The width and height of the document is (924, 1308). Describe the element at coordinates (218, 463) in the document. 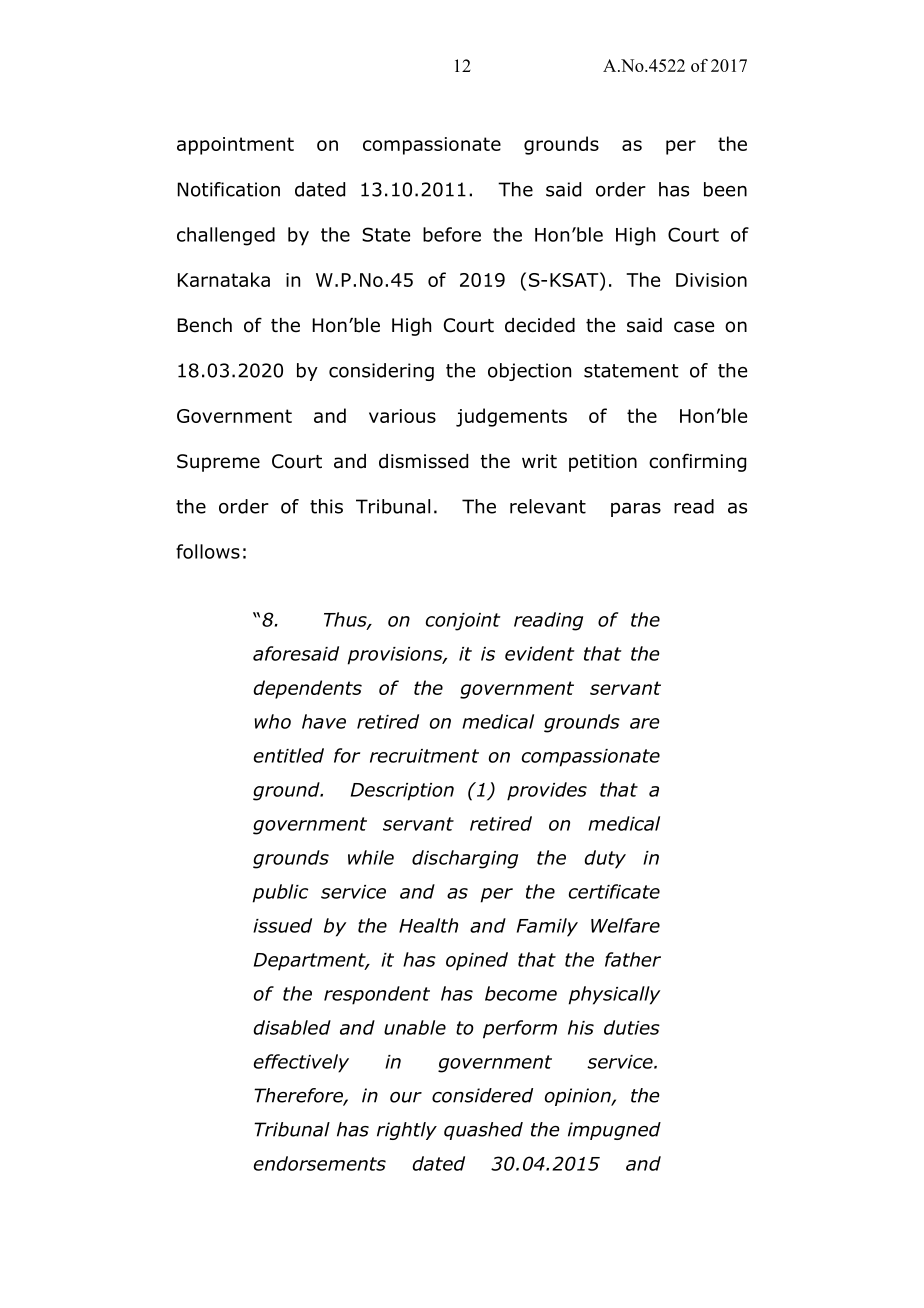

I see `Supreme` at that location.
